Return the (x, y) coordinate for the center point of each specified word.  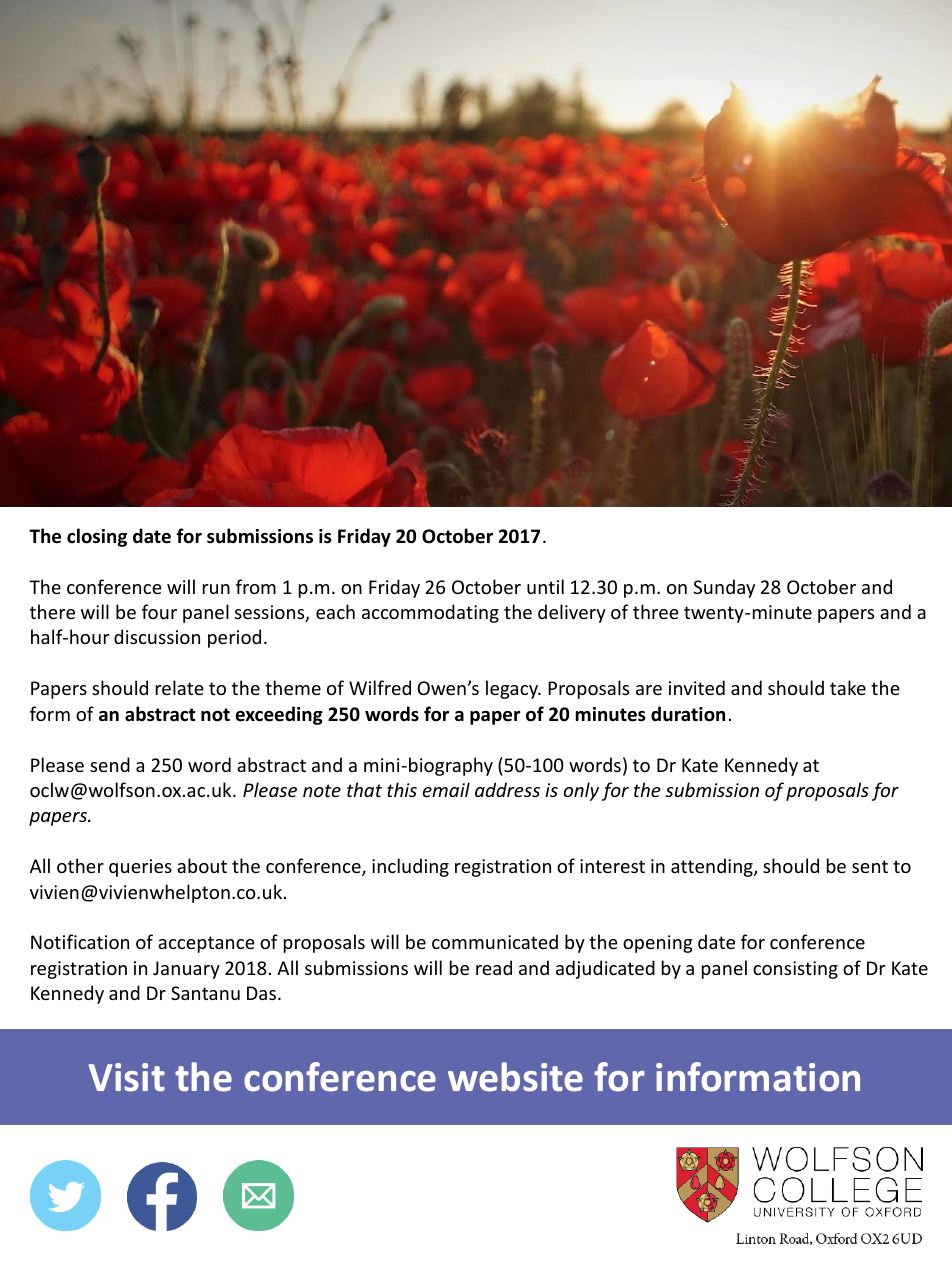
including (410, 867)
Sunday (724, 588)
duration (688, 714)
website (515, 1077)
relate (180, 687)
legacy (513, 689)
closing (97, 537)
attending (713, 867)
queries (140, 868)
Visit (126, 1077)
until (545, 586)
